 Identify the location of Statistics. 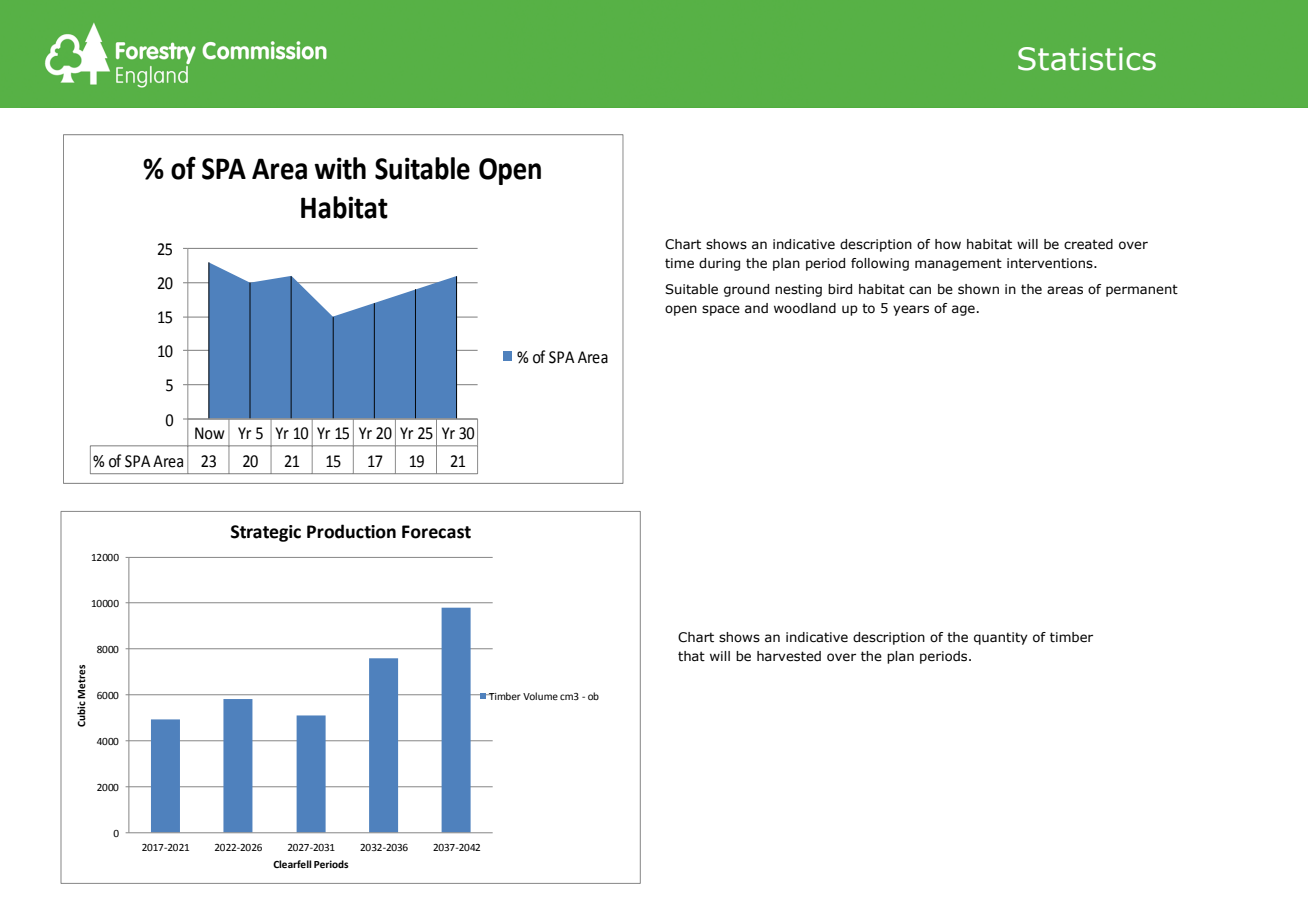
(1087, 59).
